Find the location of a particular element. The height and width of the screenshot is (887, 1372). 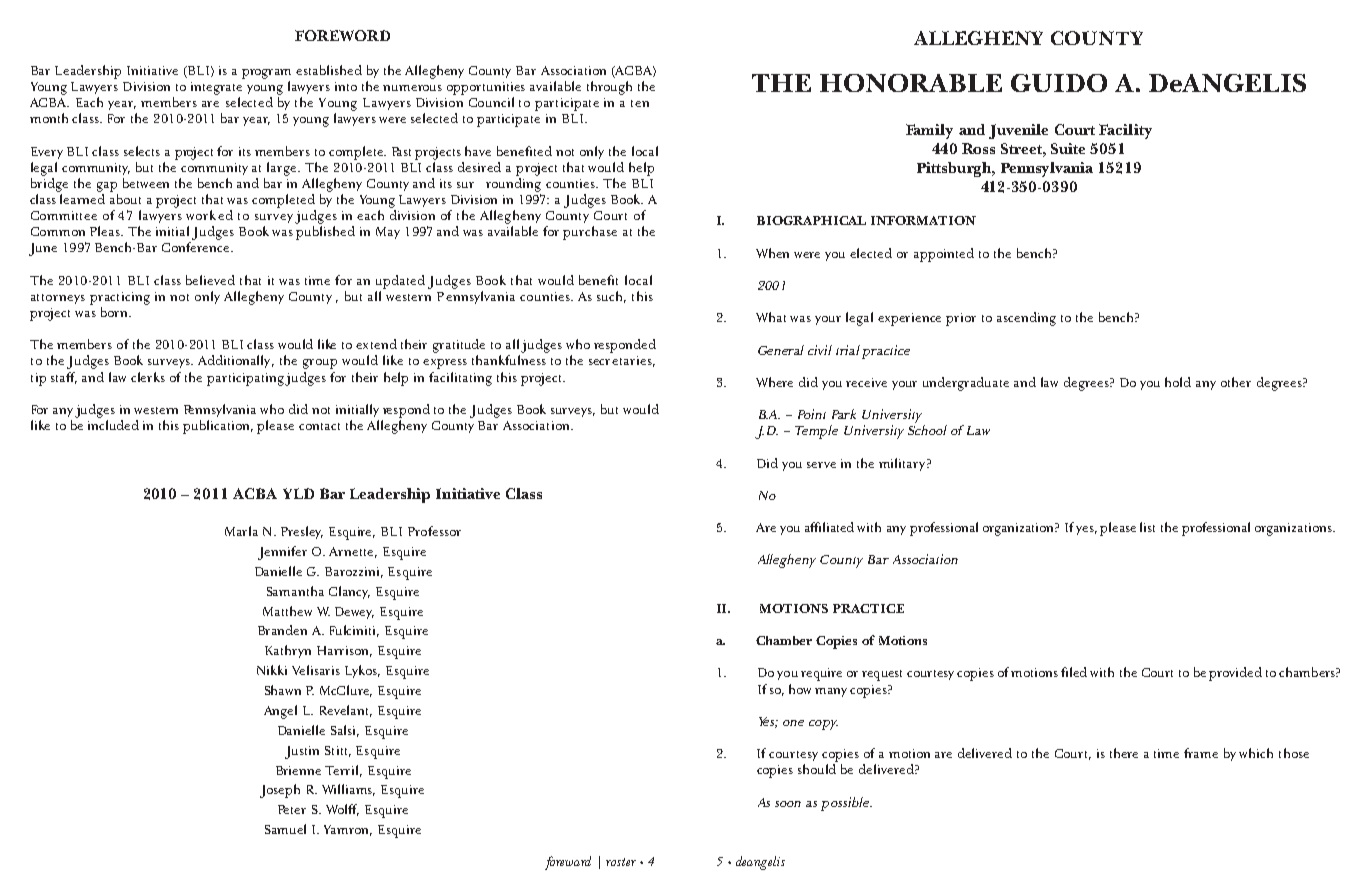

Branden is located at coordinates (282, 630).
